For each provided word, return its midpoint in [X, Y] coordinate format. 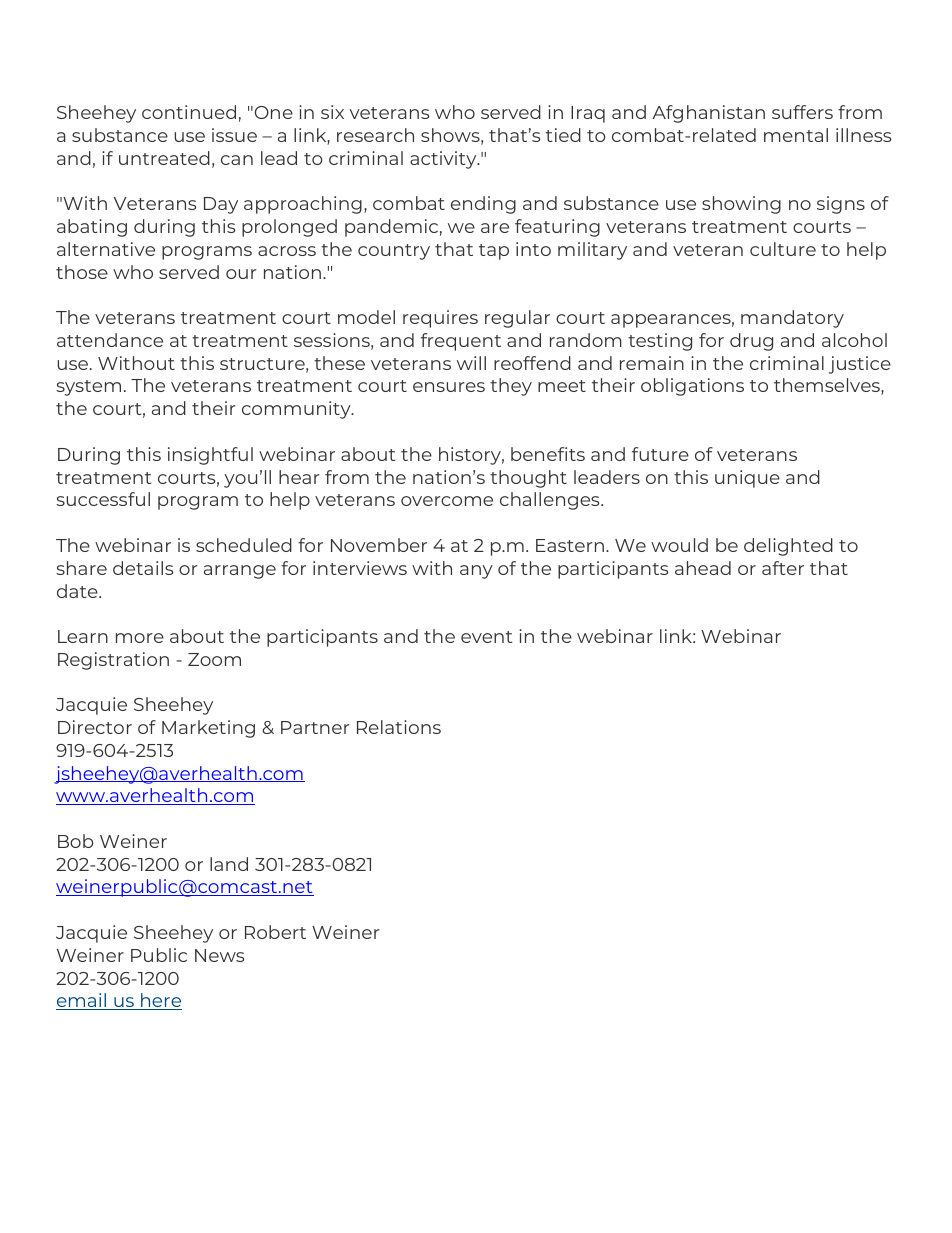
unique [747, 479]
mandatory [792, 319]
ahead [703, 568]
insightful [210, 456]
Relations [399, 727]
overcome [447, 501]
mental [796, 135]
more [140, 638]
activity [444, 160]
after [783, 568]
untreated [164, 158]
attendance [110, 340]
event [486, 637]
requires [440, 319]
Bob [75, 841]
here [160, 1001]
